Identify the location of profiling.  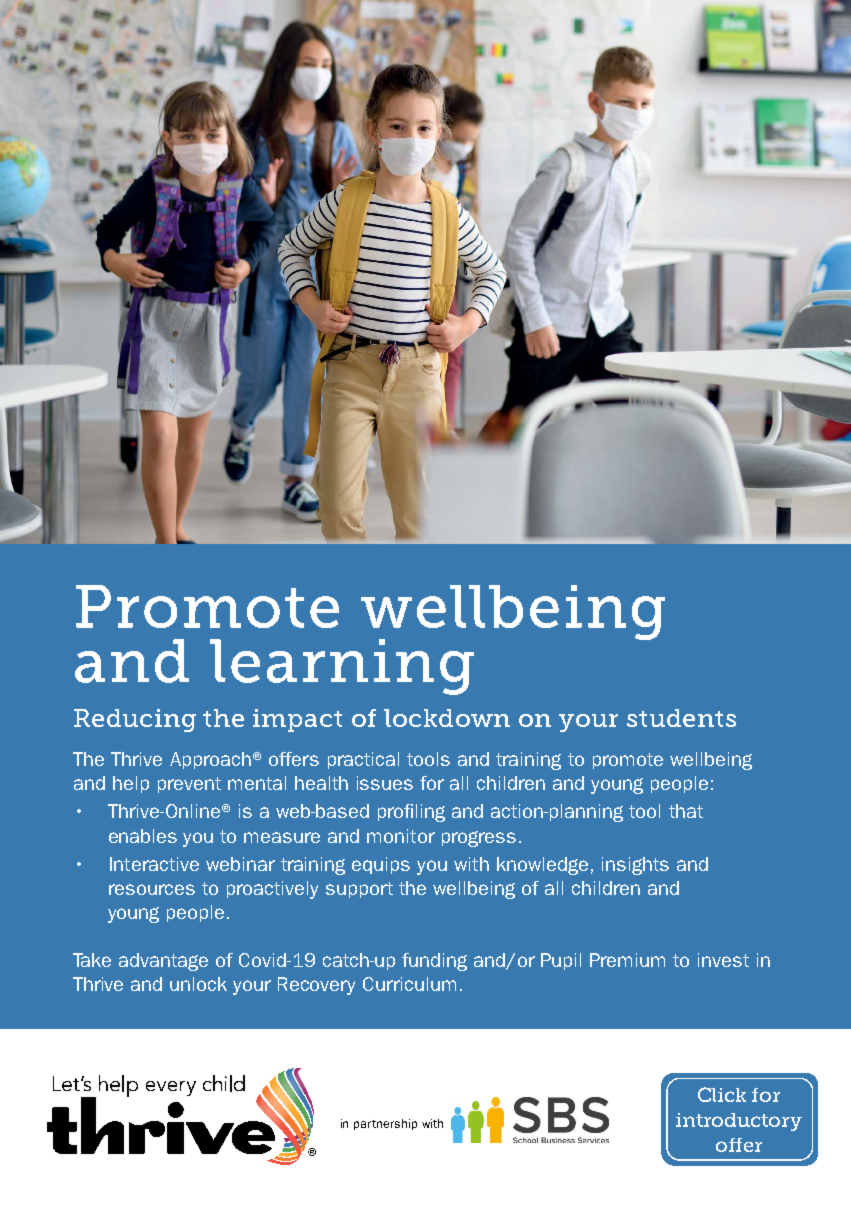
(411, 813).
